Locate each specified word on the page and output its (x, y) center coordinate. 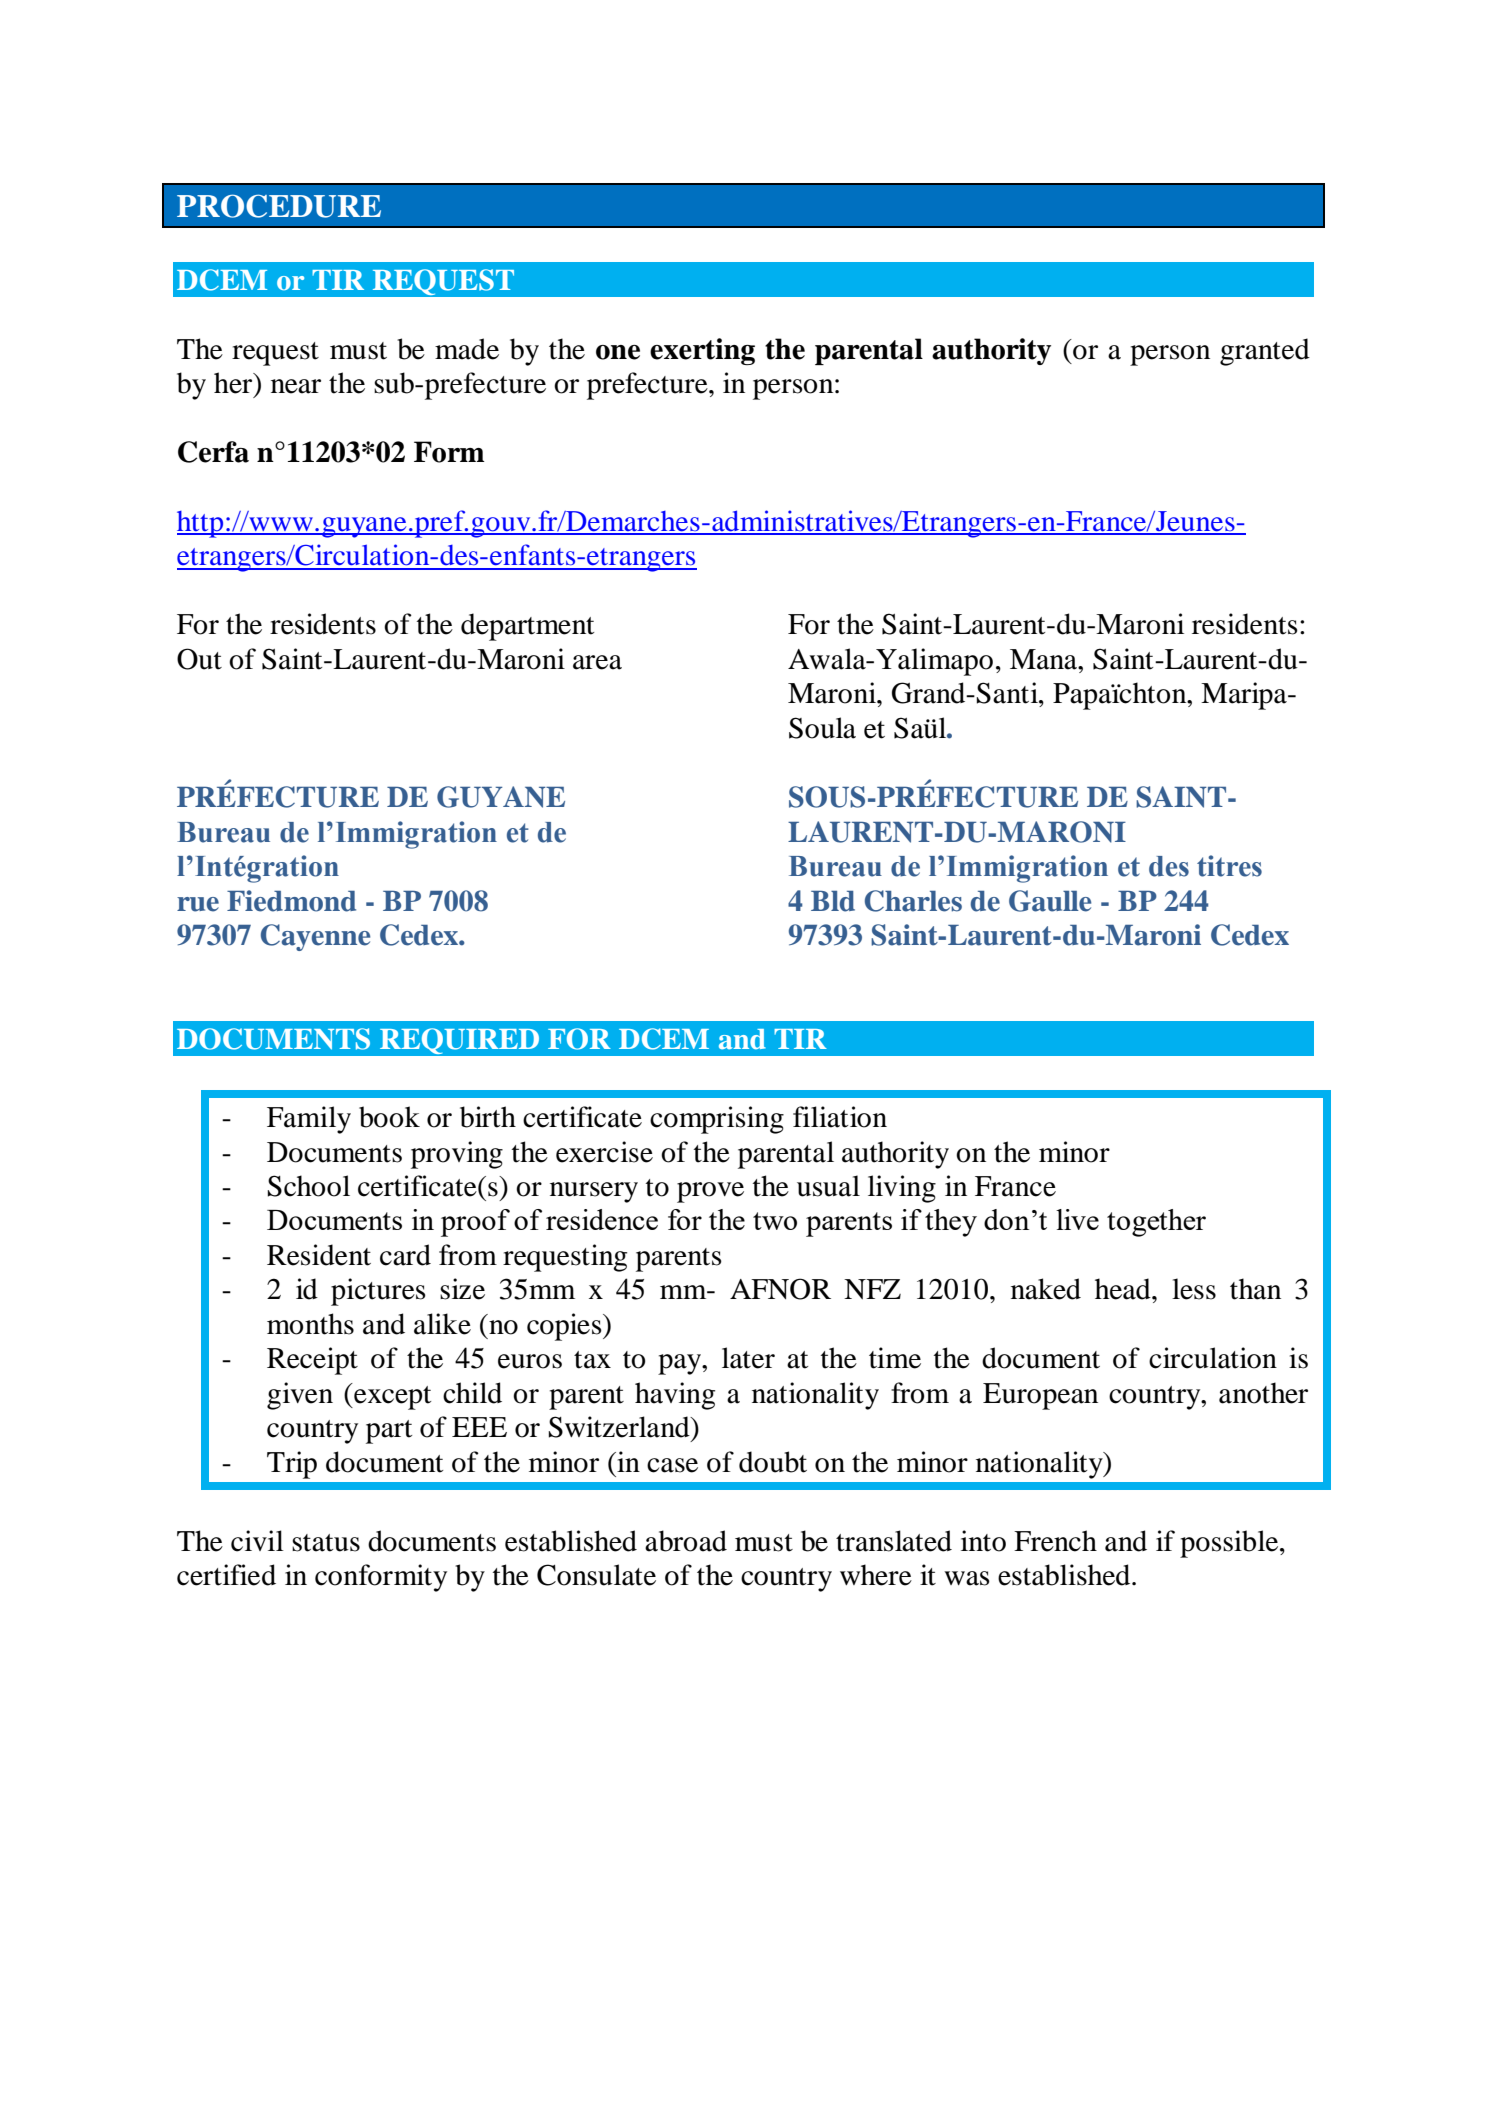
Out (199, 659)
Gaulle (1050, 901)
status (326, 1543)
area (597, 662)
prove (710, 1192)
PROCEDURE (279, 206)
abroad (686, 1541)
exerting (702, 351)
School (309, 1186)
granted (1265, 352)
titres (1229, 866)
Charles (913, 901)
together (1156, 1223)
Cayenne (315, 937)
